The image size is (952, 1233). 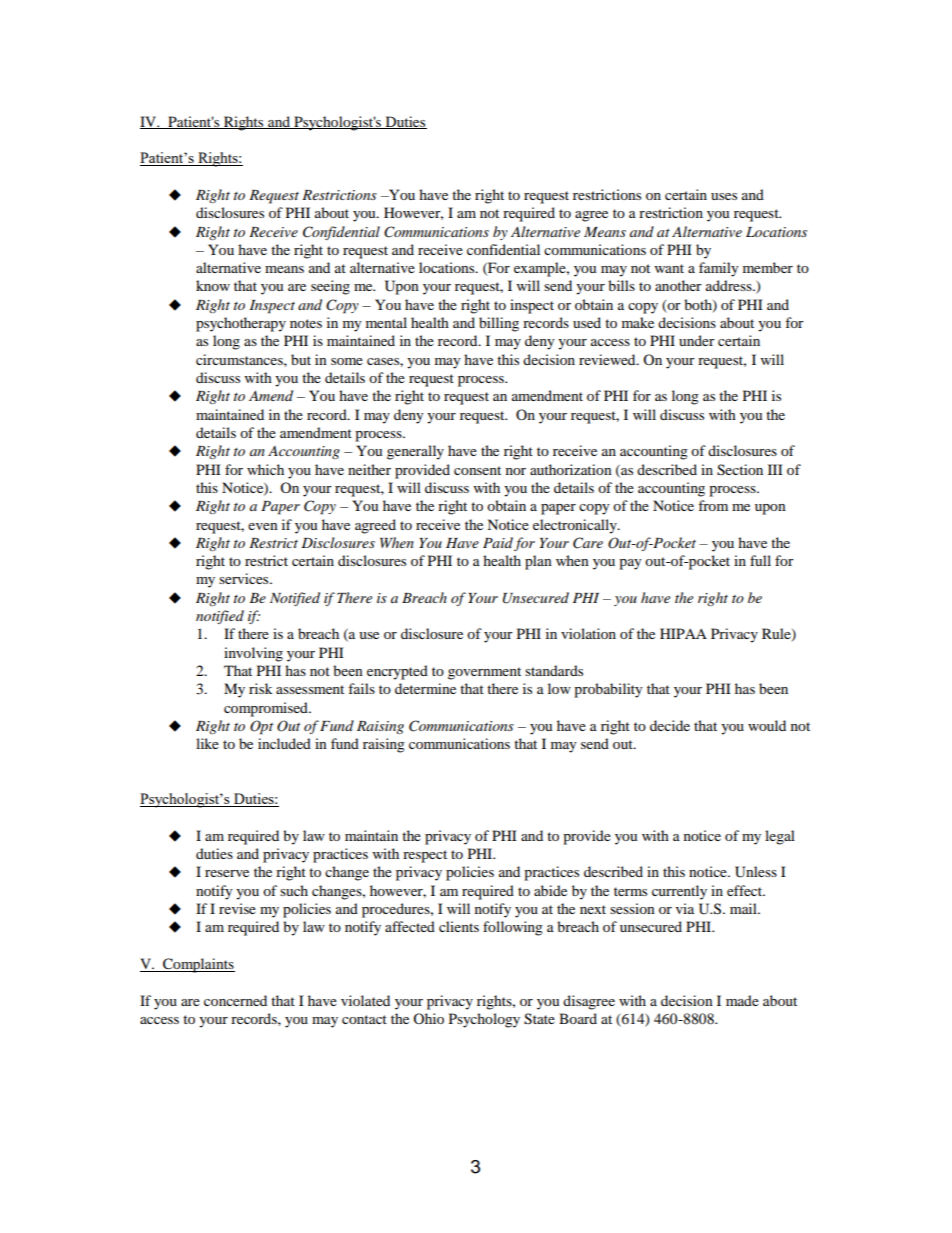 What do you see at coordinates (484, 673) in the screenshot?
I see `government` at bounding box center [484, 673].
